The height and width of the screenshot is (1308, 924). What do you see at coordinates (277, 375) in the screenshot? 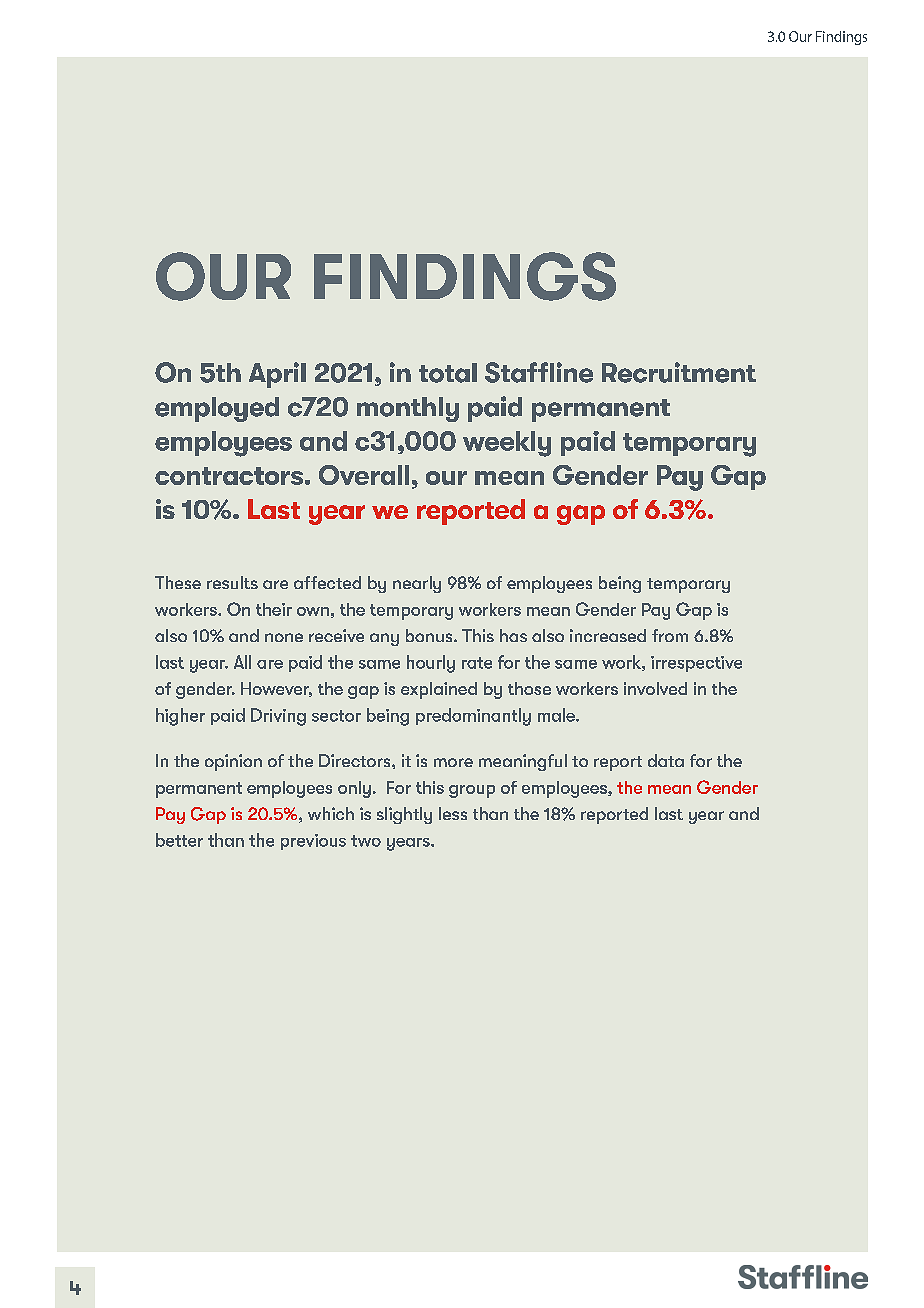
I see `April` at bounding box center [277, 375].
